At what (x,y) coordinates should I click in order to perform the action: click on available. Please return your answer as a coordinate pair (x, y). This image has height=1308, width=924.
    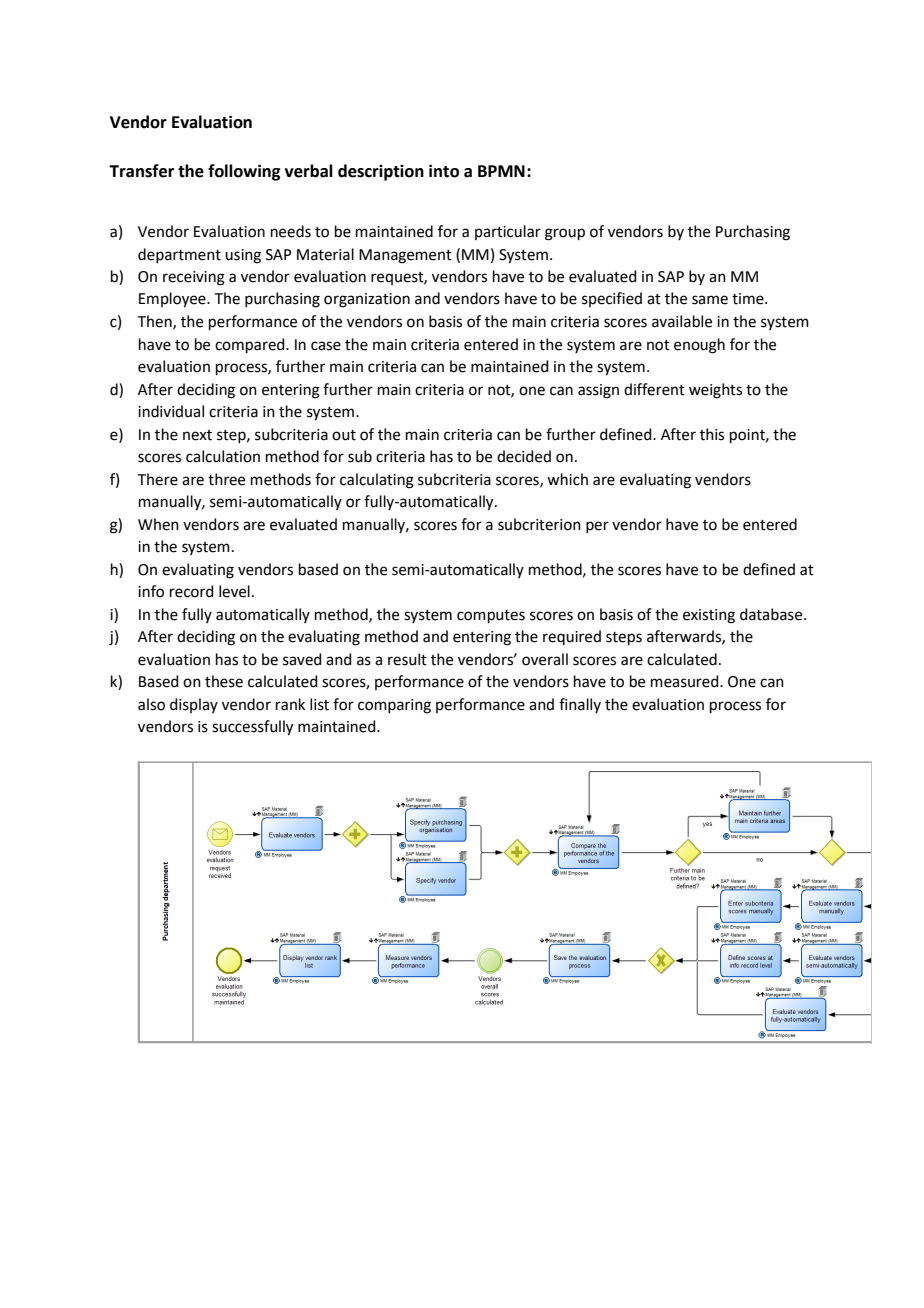
    Looking at the image, I should click on (682, 321).
